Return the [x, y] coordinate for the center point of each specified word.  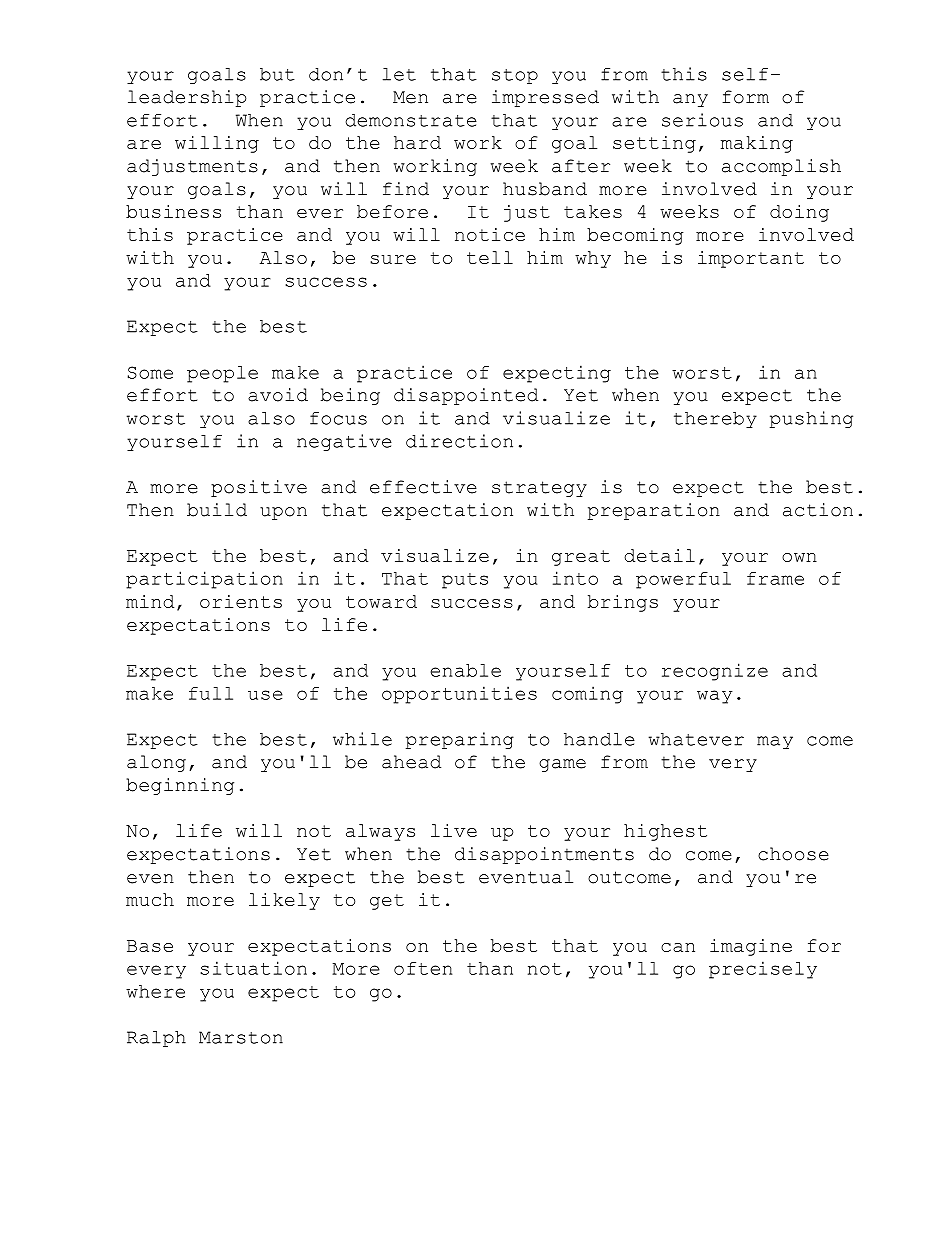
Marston [241, 1037]
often [423, 968]
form [745, 97]
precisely [763, 970]
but [277, 74]
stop [515, 76]
